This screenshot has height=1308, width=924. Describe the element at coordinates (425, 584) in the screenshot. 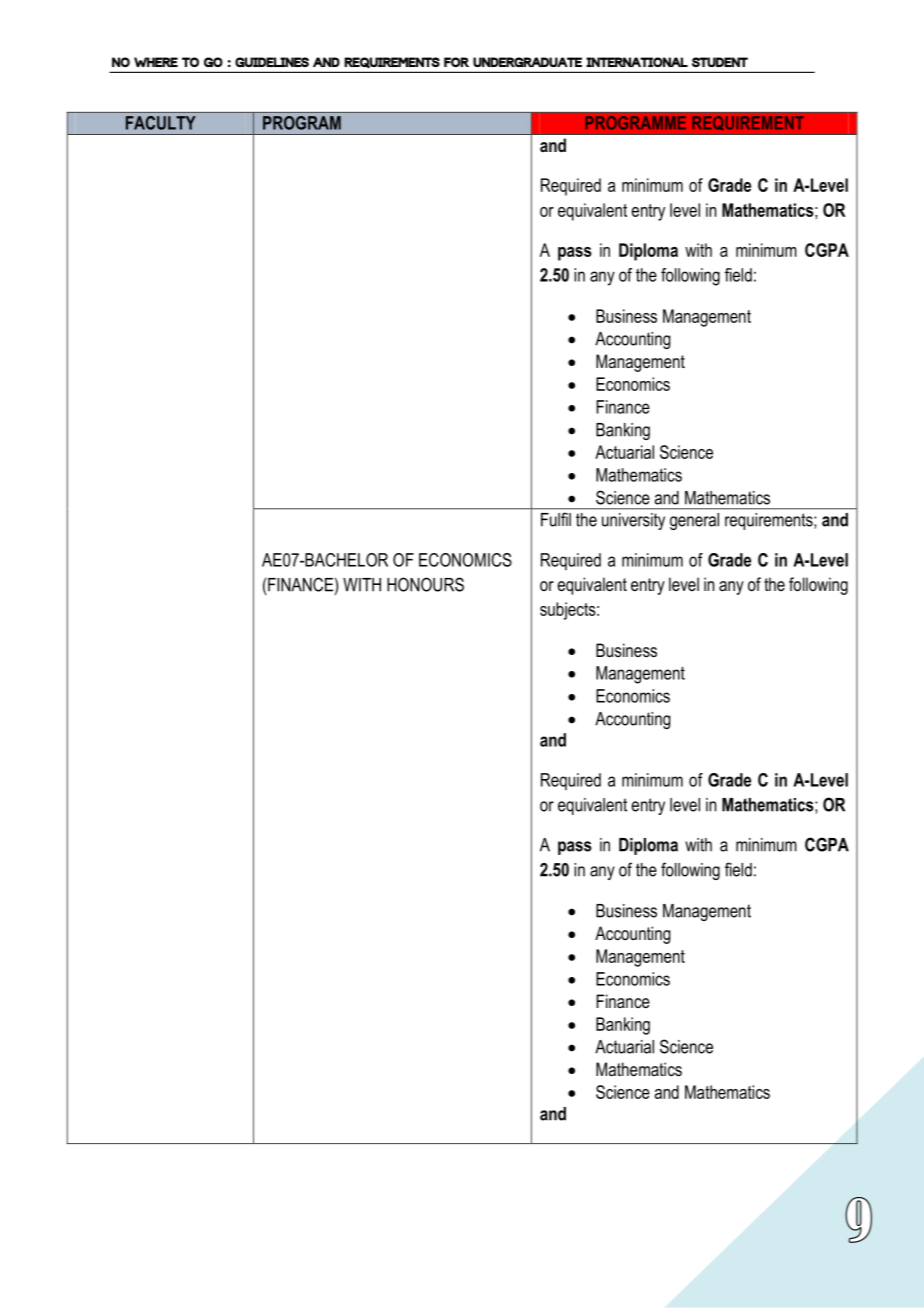

I see `HONOURS` at that location.
